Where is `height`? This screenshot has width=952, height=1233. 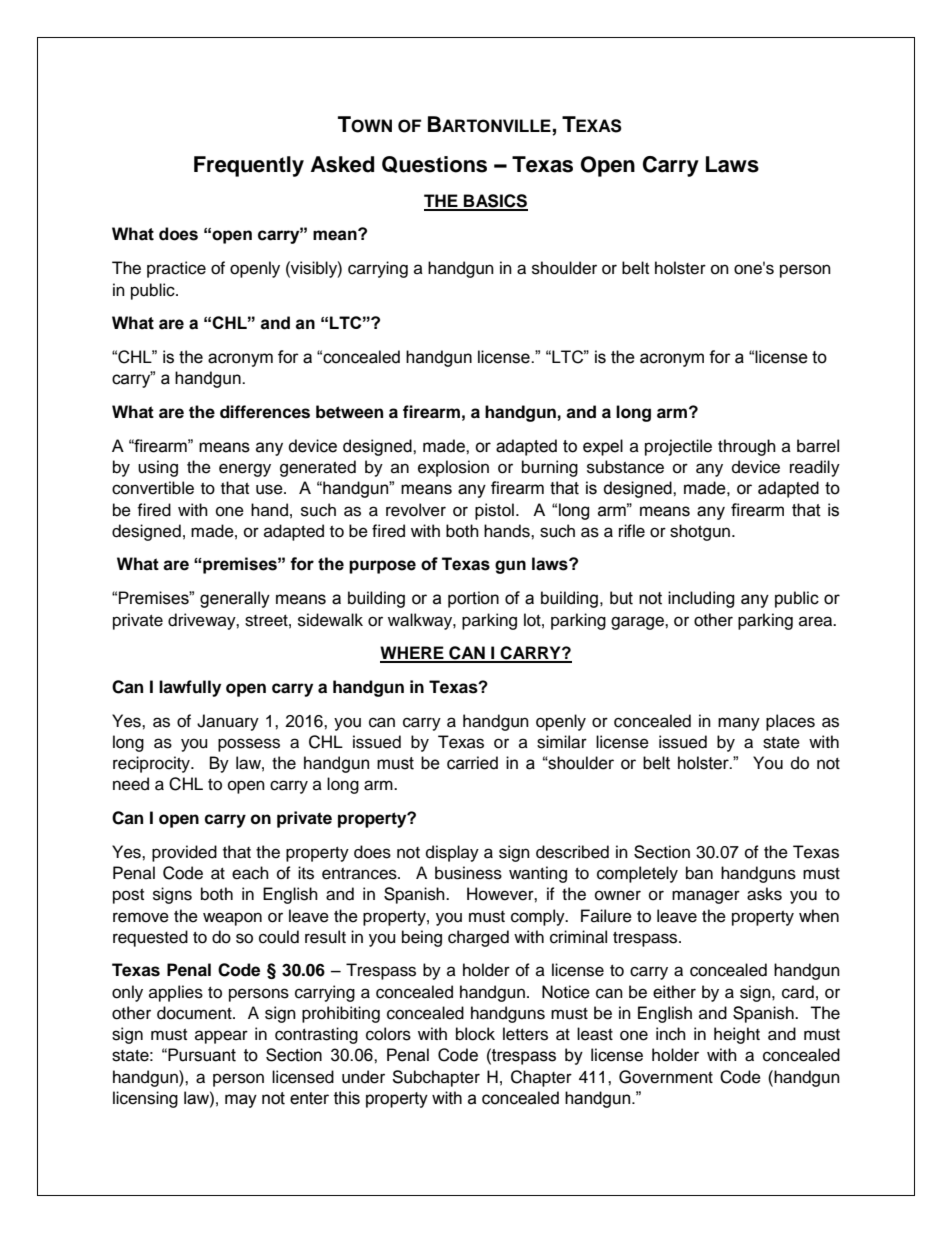
height is located at coordinates (737, 1035).
